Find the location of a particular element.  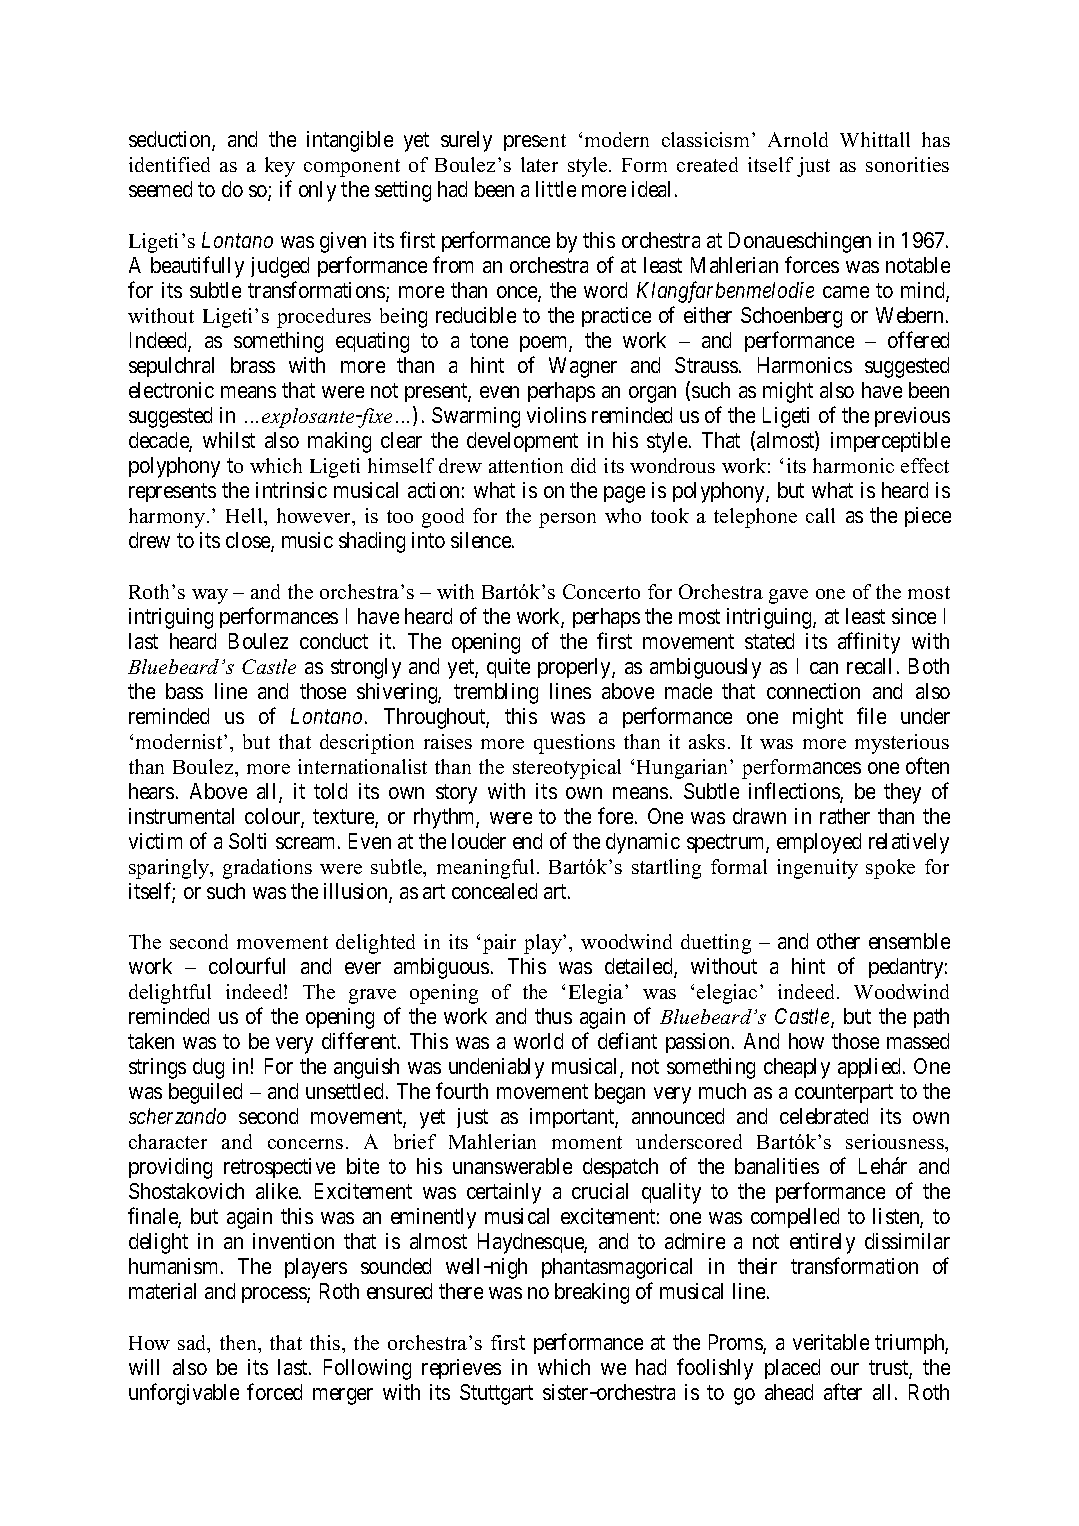

gradations is located at coordinates (267, 869).
